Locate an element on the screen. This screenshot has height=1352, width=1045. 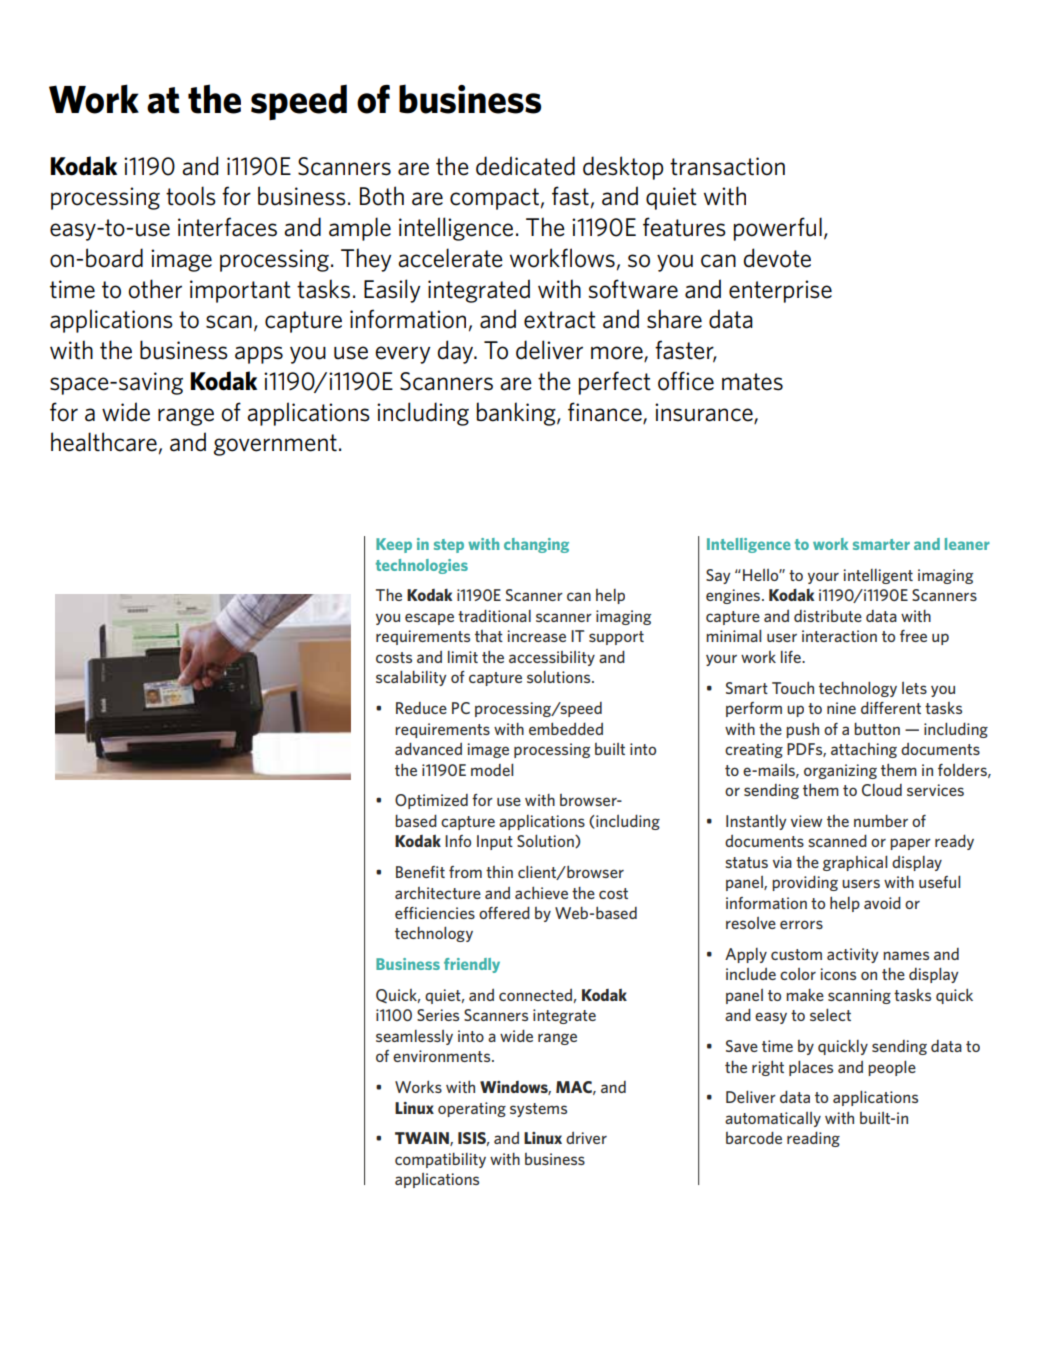
dedicated is located at coordinates (525, 166).
